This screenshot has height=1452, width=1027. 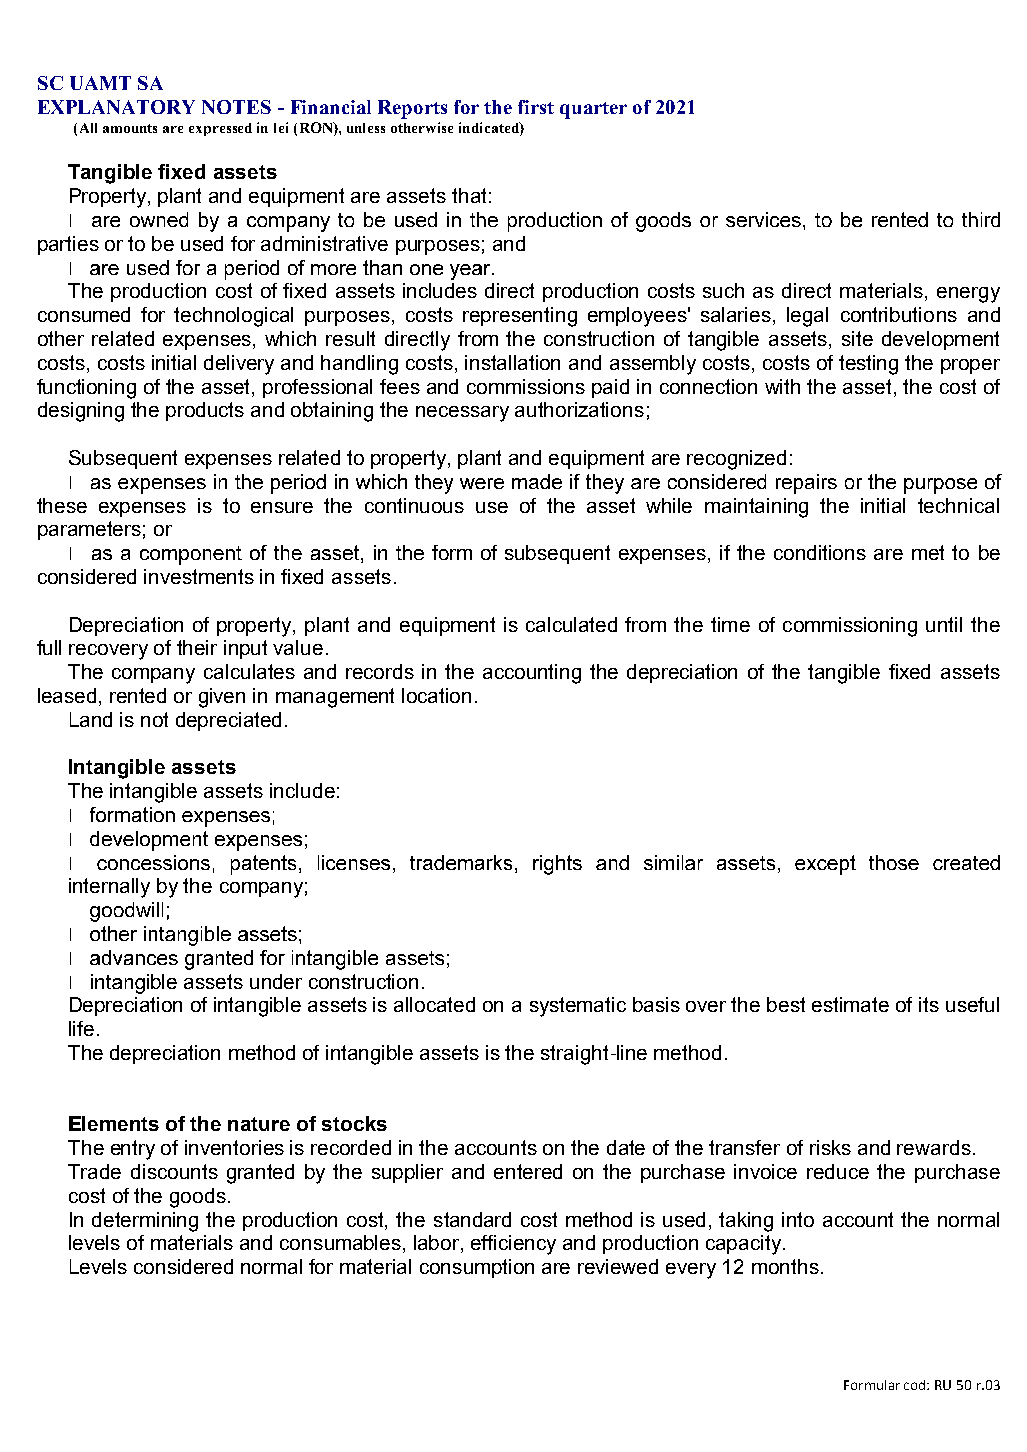 I want to click on internally, so click(x=109, y=888).
